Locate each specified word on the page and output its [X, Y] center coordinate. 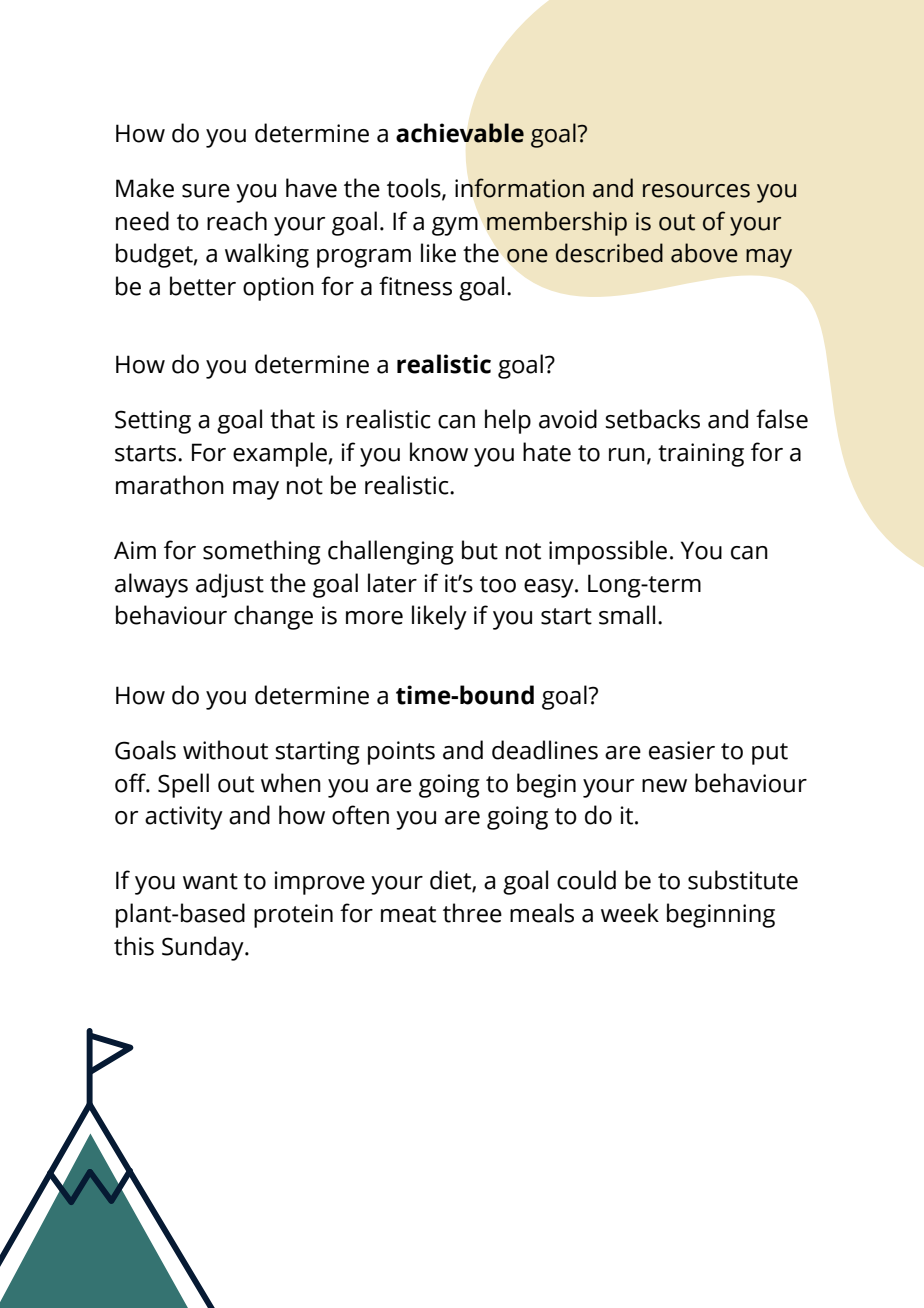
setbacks [652, 419]
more [374, 618]
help [508, 421]
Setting [153, 422]
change [273, 617]
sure [206, 191]
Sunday [204, 948]
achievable [460, 133]
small [627, 615]
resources [696, 191]
